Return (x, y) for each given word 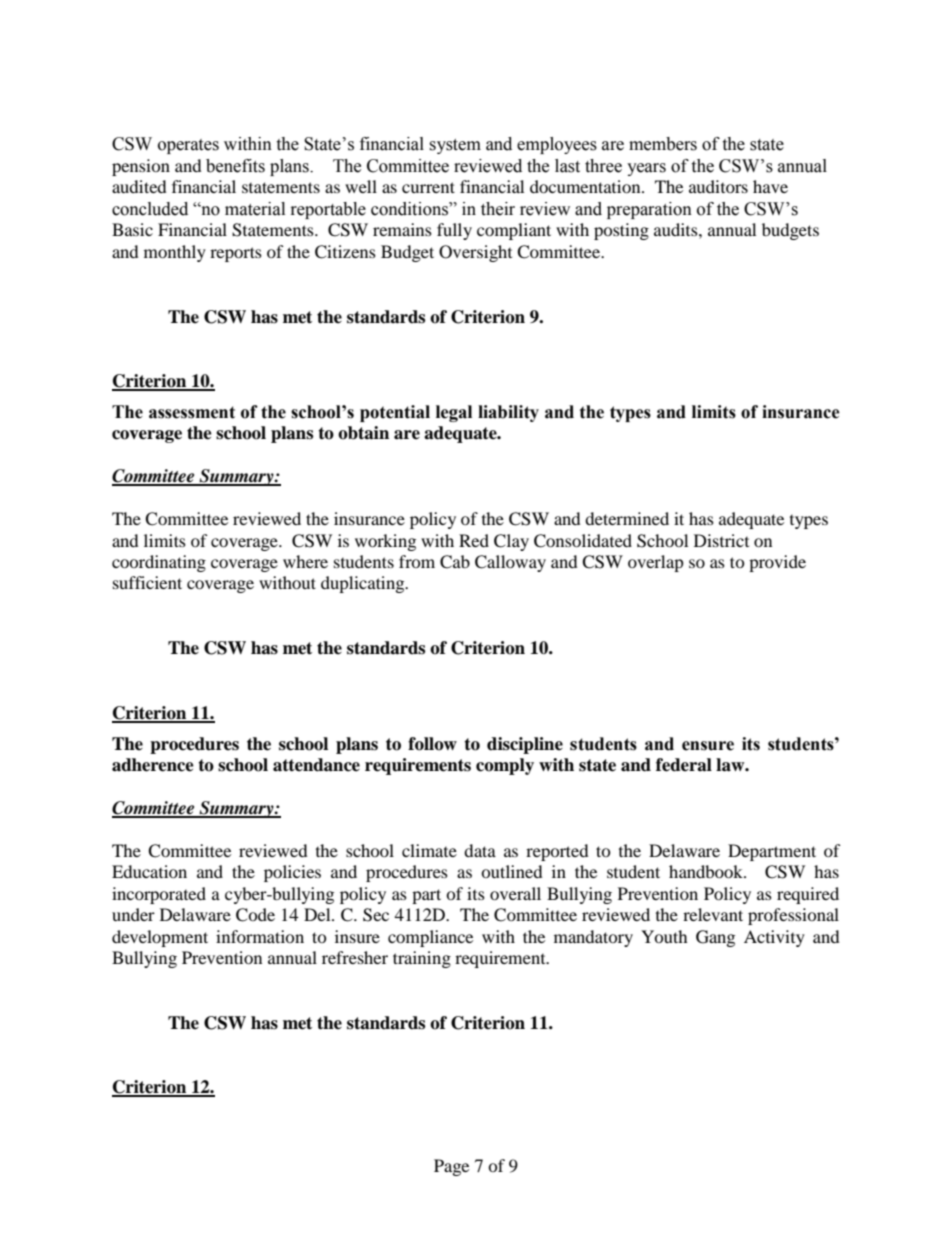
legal (454, 413)
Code (255, 915)
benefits (235, 166)
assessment (192, 412)
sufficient (147, 582)
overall (515, 893)
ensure (708, 746)
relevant (713, 914)
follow (432, 744)
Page (451, 1167)
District (721, 540)
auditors (718, 186)
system (455, 146)
